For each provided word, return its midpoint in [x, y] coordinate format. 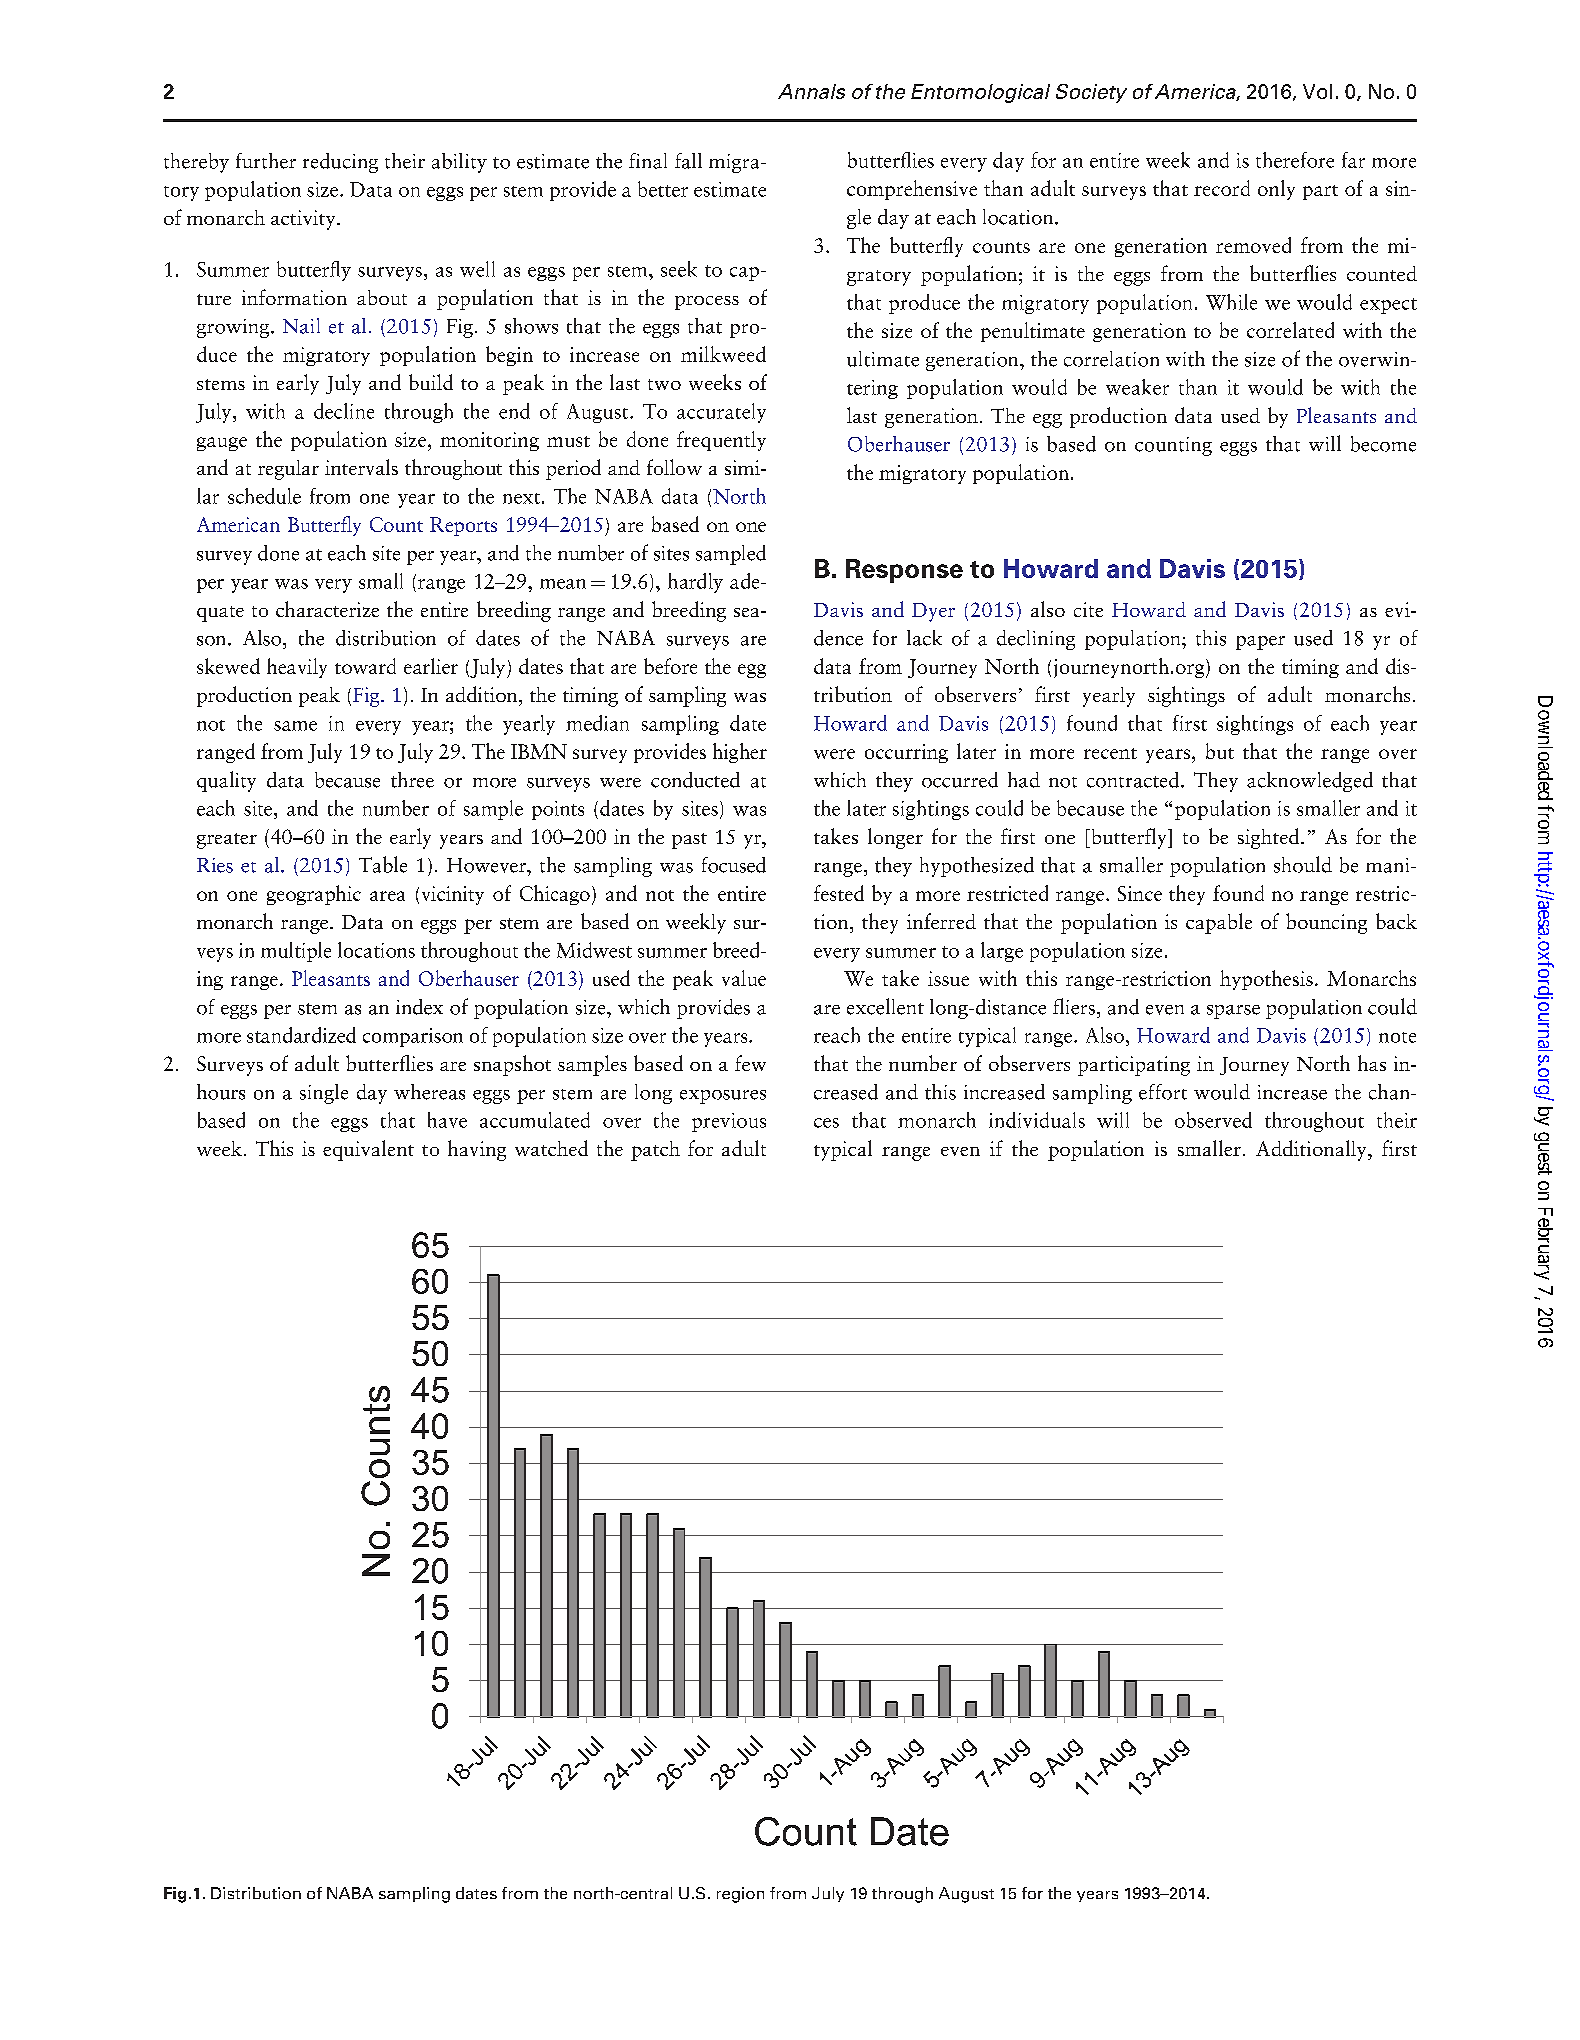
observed [1213, 1120]
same [295, 726]
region [740, 1895]
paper [1260, 643]
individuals [1037, 1120]
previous [729, 1122]
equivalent [368, 1150]
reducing [340, 163]
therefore [1295, 160]
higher [740, 753]
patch [655, 1151]
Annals [811, 91]
